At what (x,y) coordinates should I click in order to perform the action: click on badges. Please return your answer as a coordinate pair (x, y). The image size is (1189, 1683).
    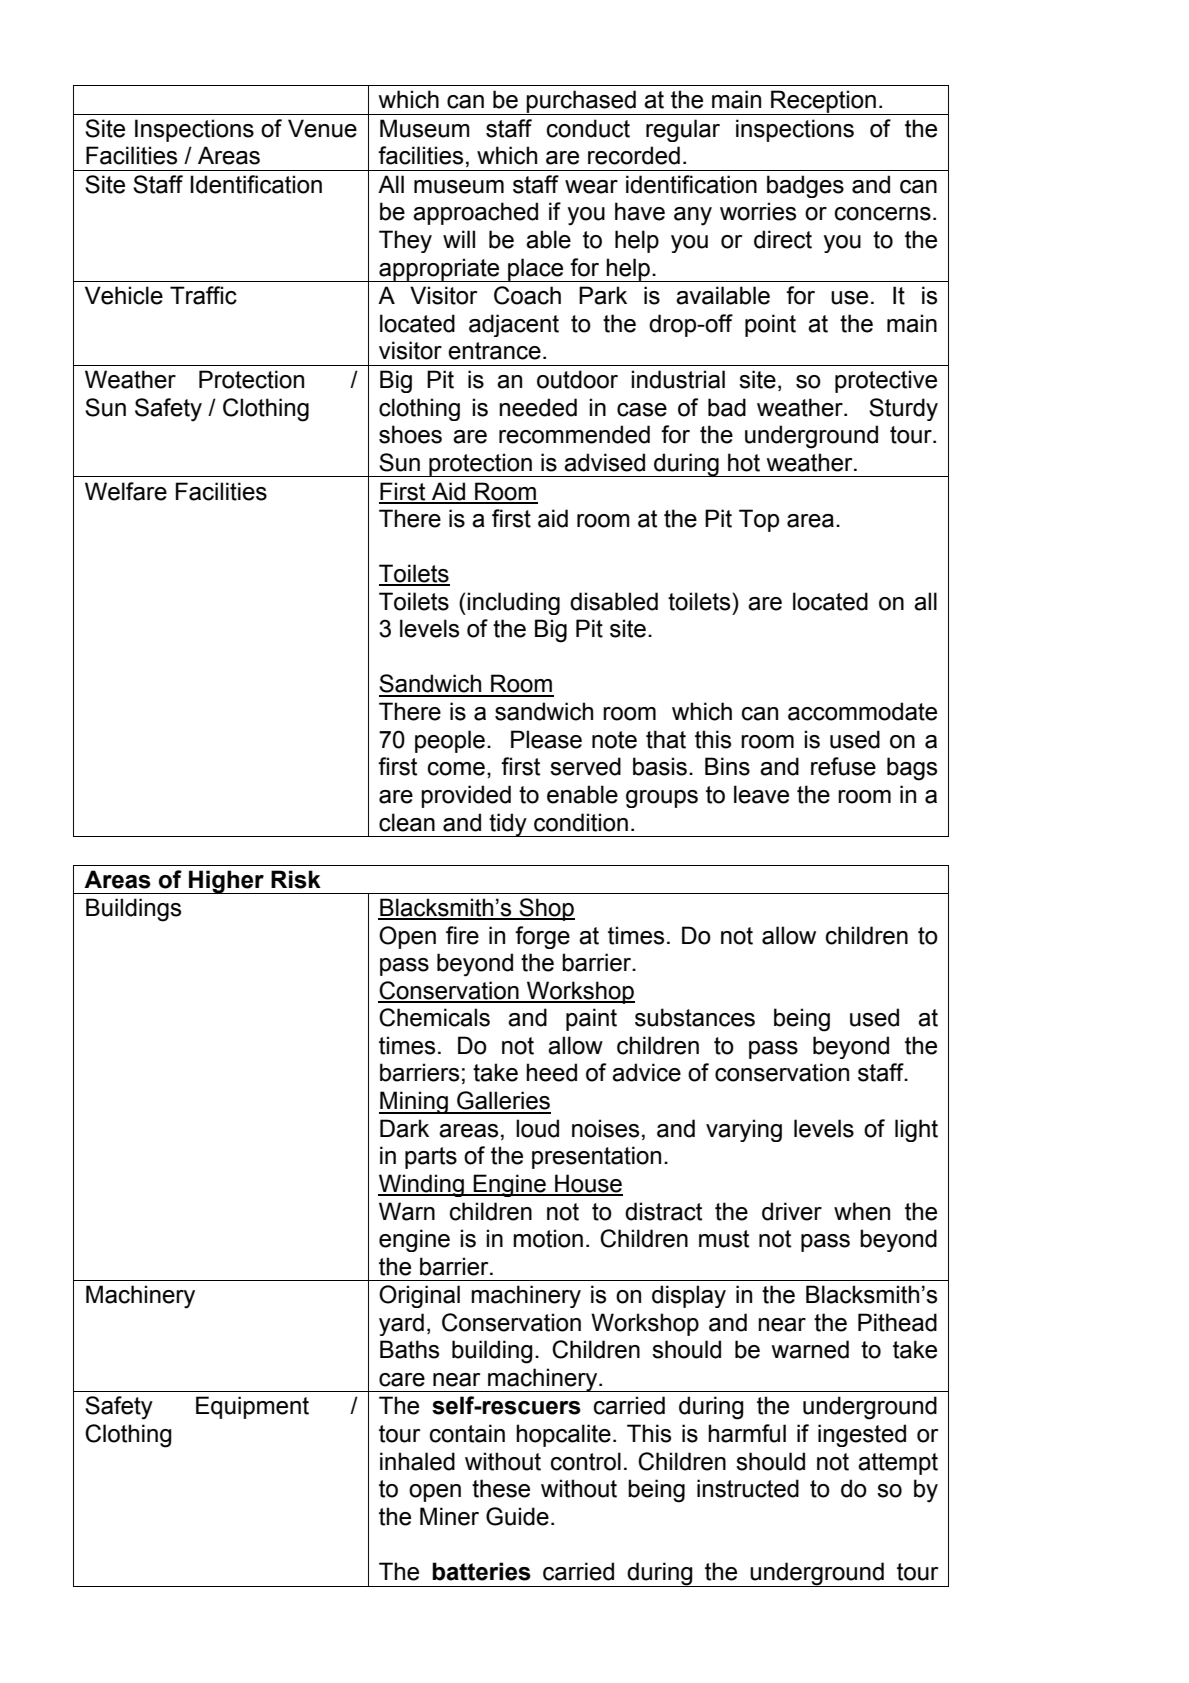
    Looking at the image, I should click on (805, 186).
